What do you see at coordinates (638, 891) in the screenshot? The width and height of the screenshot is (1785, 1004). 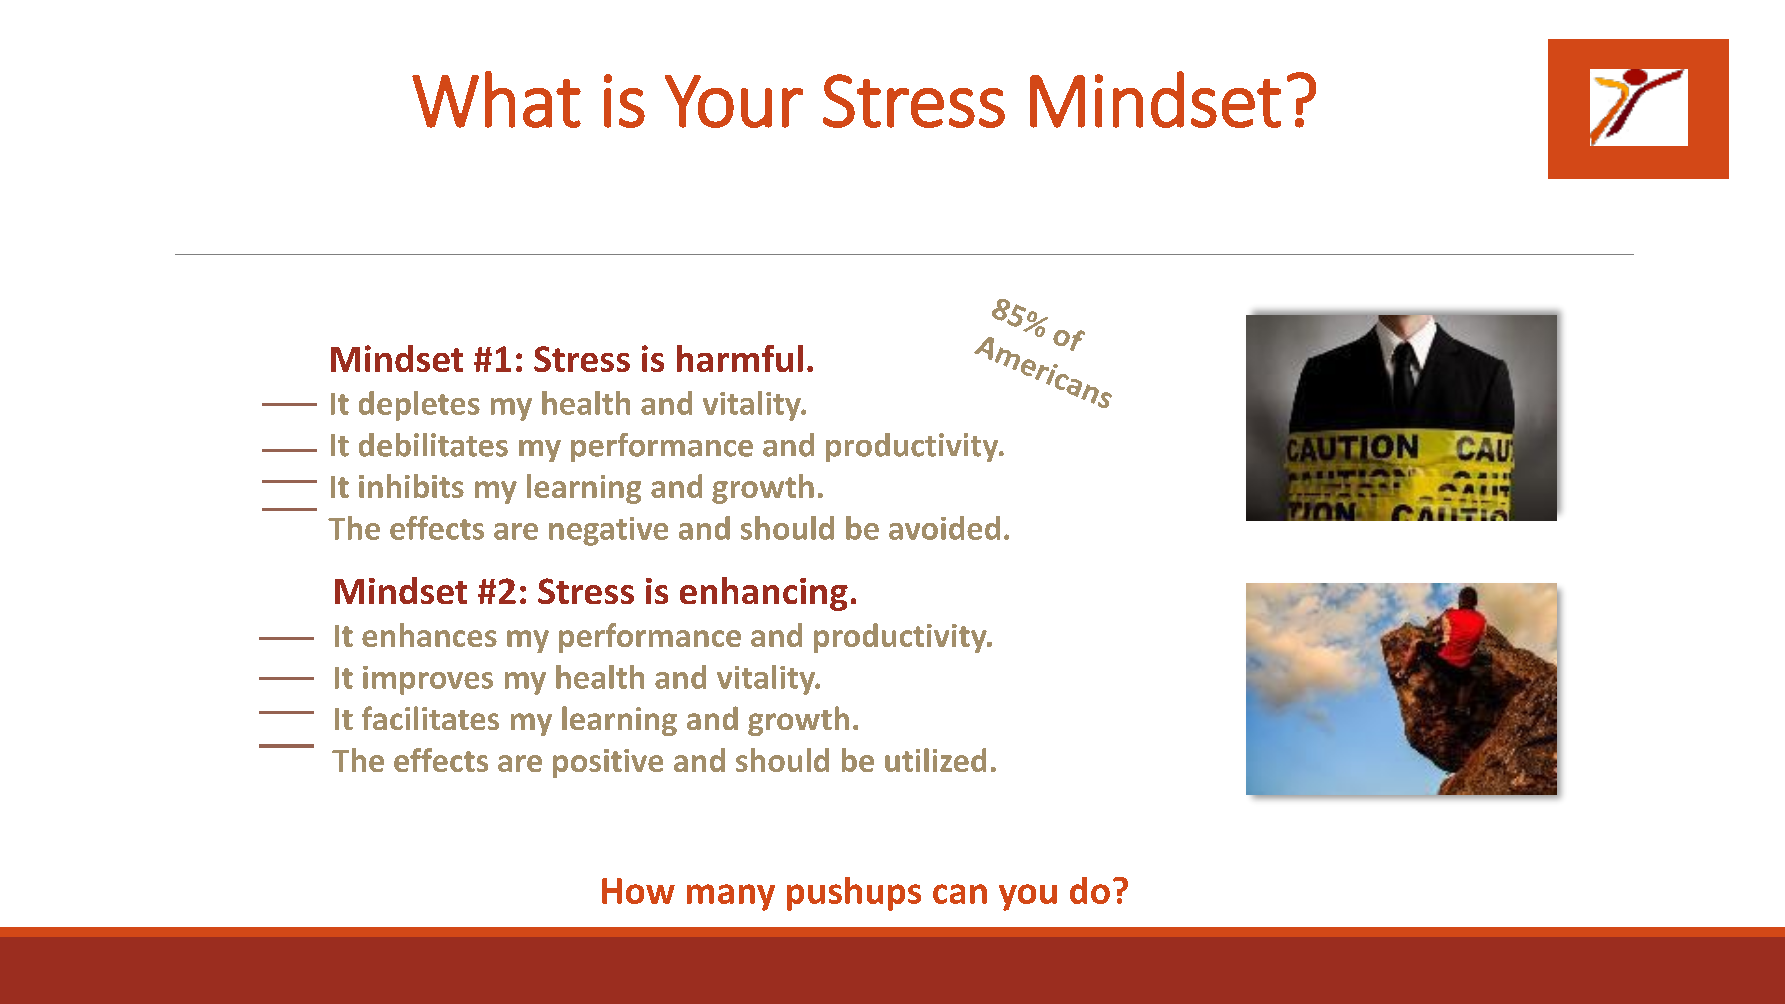 I see `How` at bounding box center [638, 891].
